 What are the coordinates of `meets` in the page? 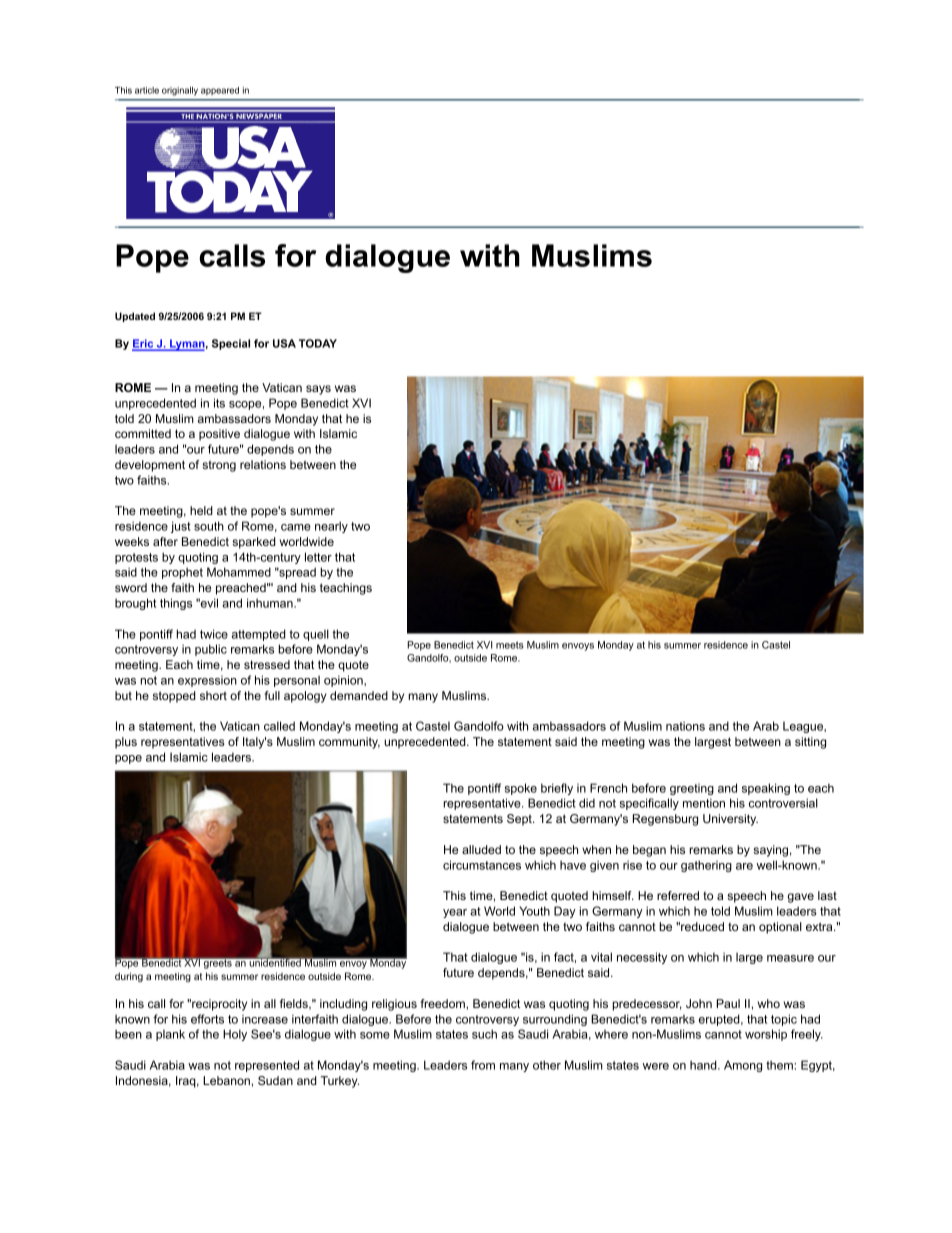 It's located at (510, 645).
